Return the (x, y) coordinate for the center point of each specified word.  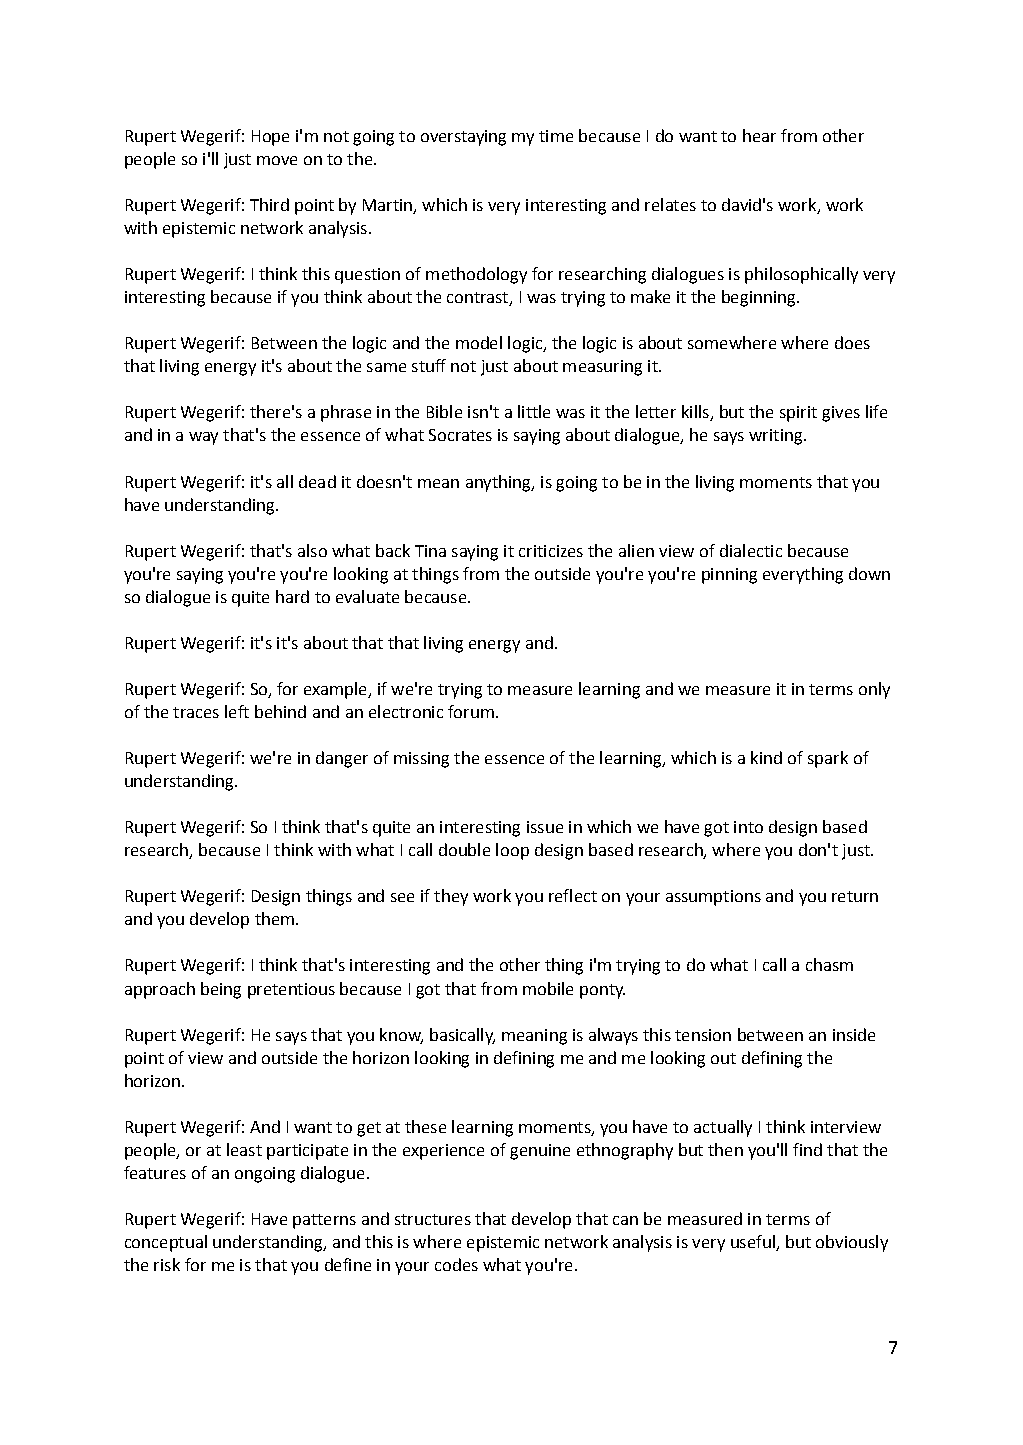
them (274, 918)
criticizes (551, 551)
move (277, 160)
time (556, 136)
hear (759, 135)
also (312, 550)
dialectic (751, 550)
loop (512, 851)
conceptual (166, 1243)
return (855, 896)
